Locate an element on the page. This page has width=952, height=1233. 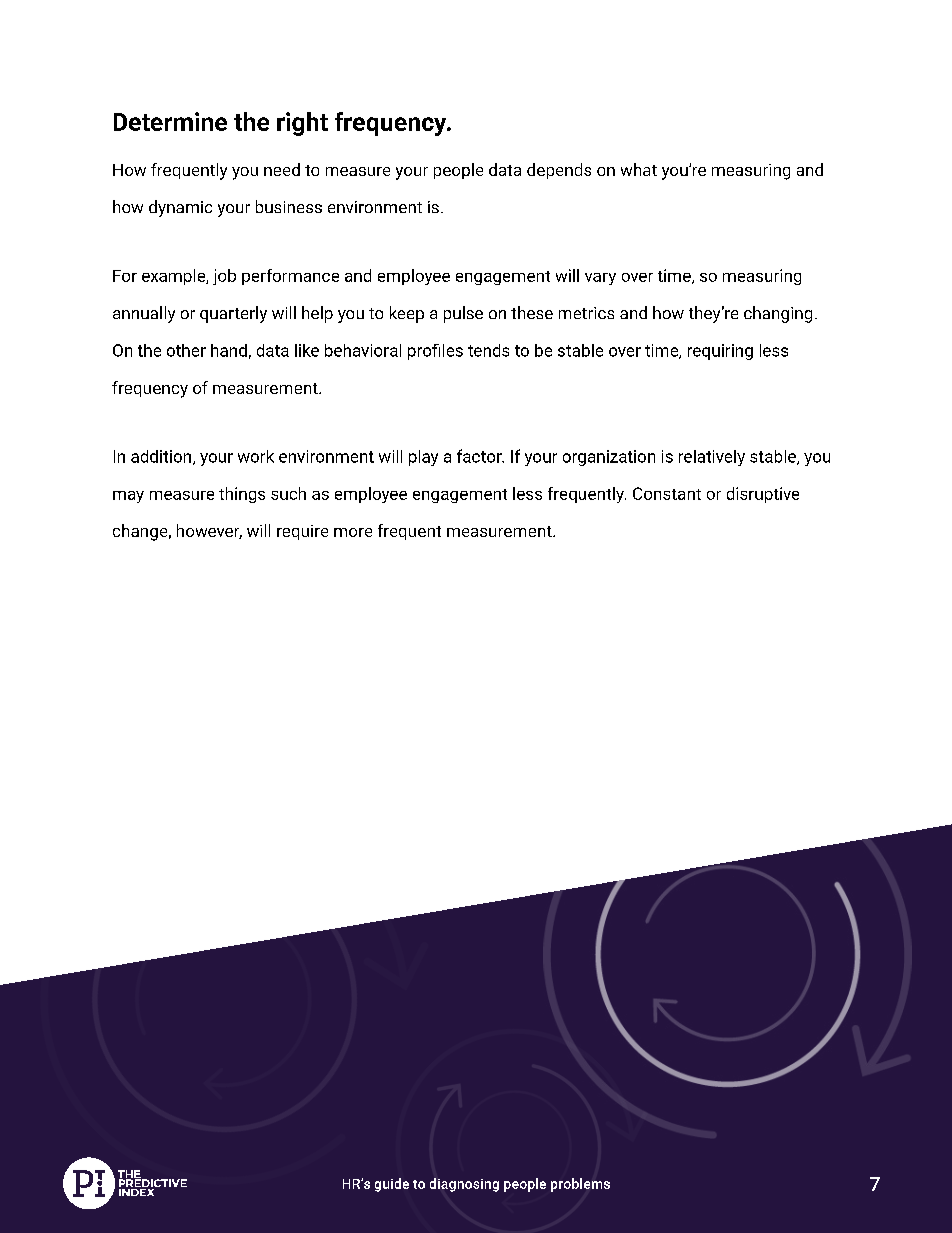
more is located at coordinates (353, 532).
